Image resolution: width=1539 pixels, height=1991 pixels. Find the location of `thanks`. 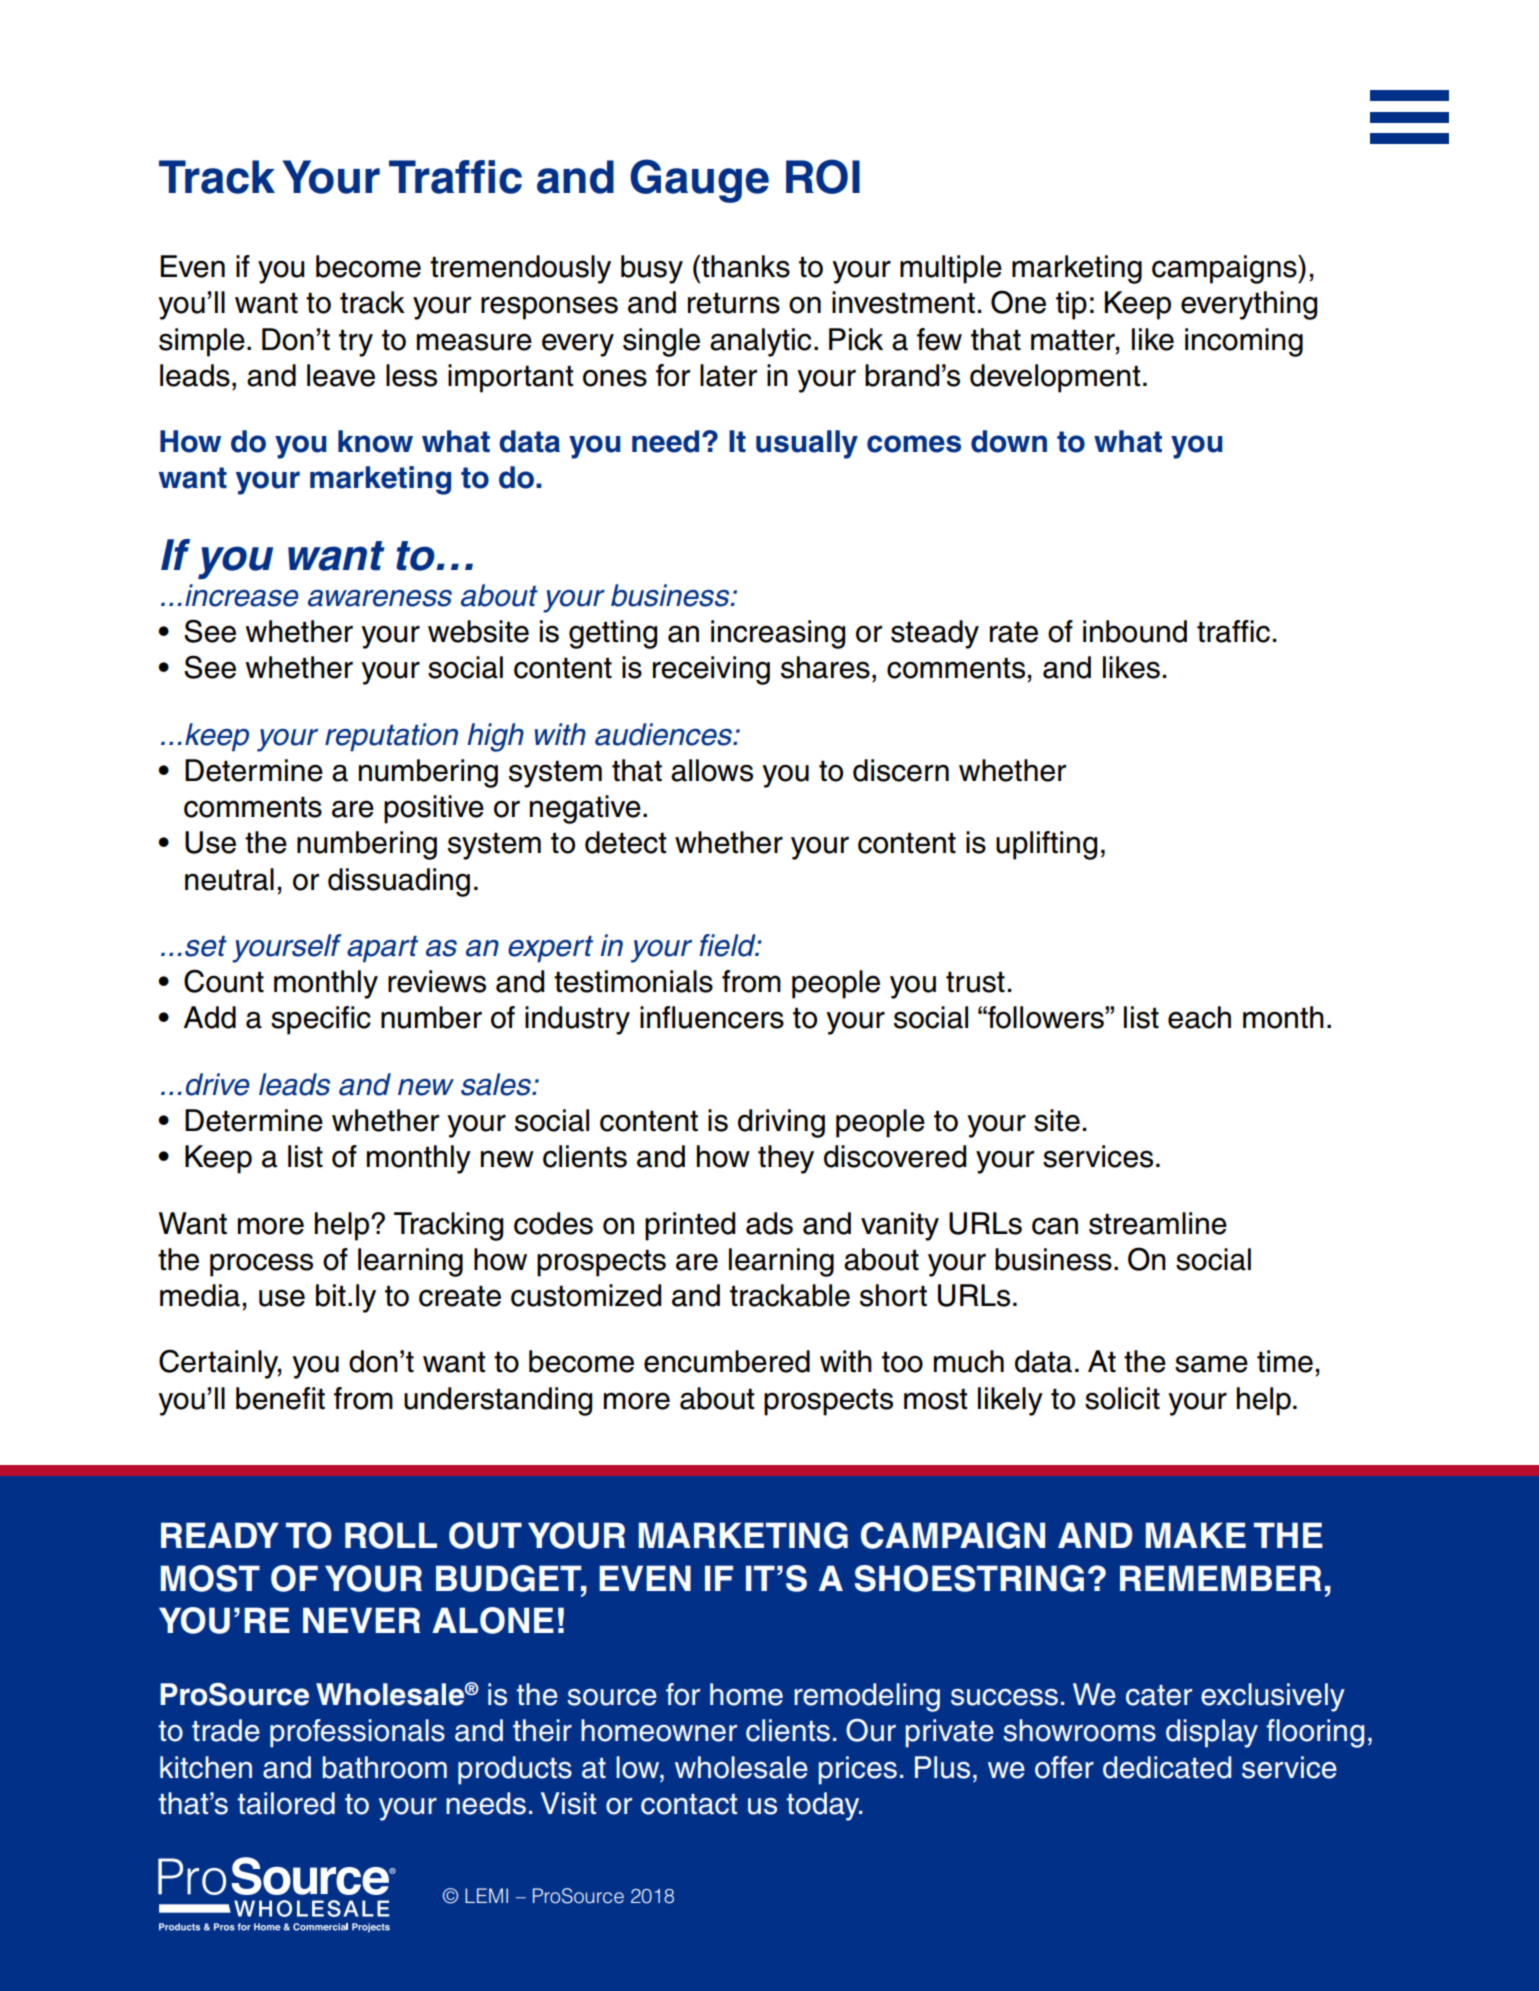

thanks is located at coordinates (745, 266).
